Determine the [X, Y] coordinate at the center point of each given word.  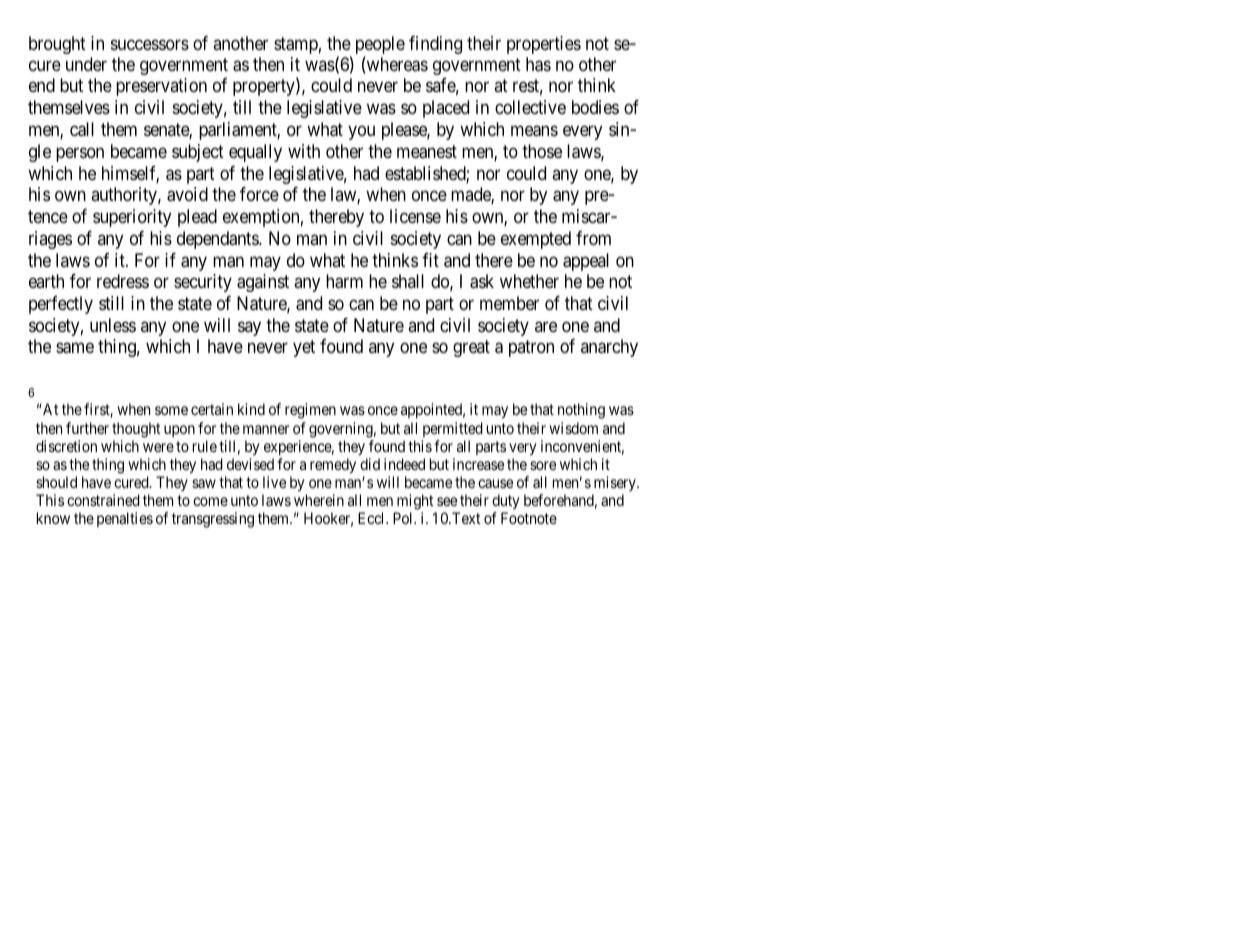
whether [529, 281]
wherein [319, 500]
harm [344, 281]
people [380, 46]
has [538, 64]
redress [123, 281]
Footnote [529, 518]
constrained [103, 500]
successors [150, 44]
